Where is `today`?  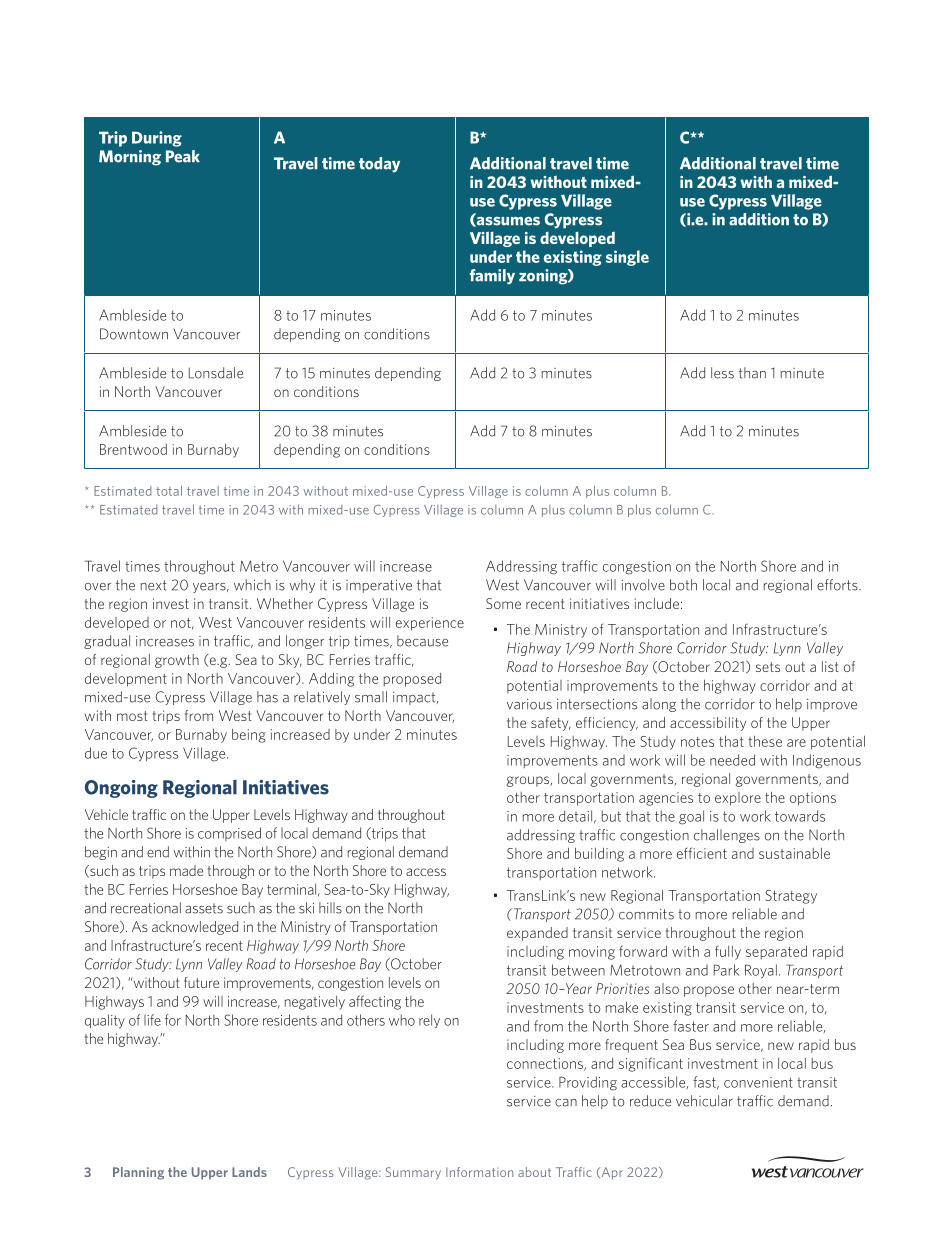 today is located at coordinates (379, 165).
